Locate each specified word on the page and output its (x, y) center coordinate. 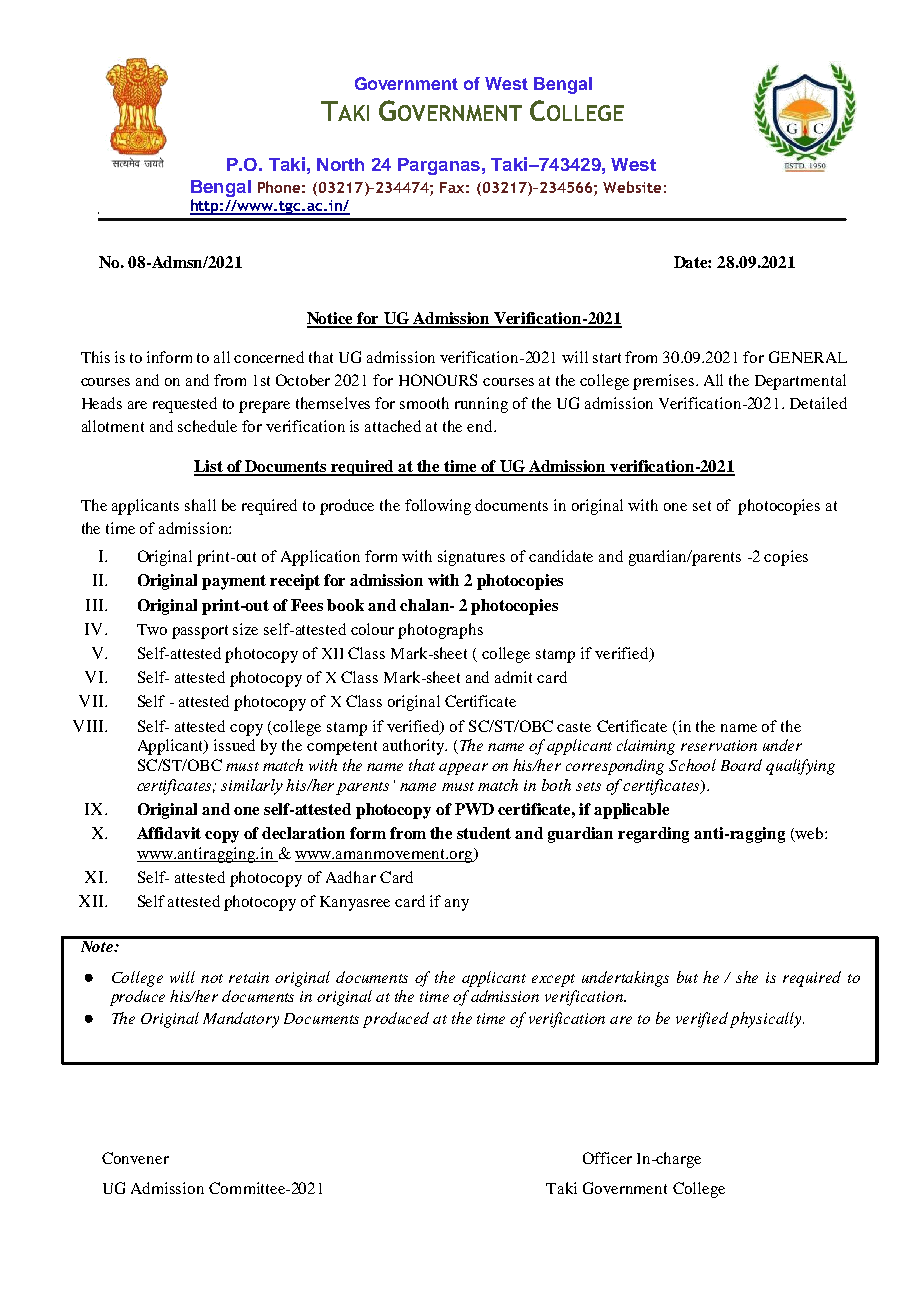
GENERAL (808, 357)
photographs (440, 631)
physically (767, 1020)
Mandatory (241, 1020)
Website (632, 187)
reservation (719, 745)
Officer (607, 1158)
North (340, 164)
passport (200, 632)
